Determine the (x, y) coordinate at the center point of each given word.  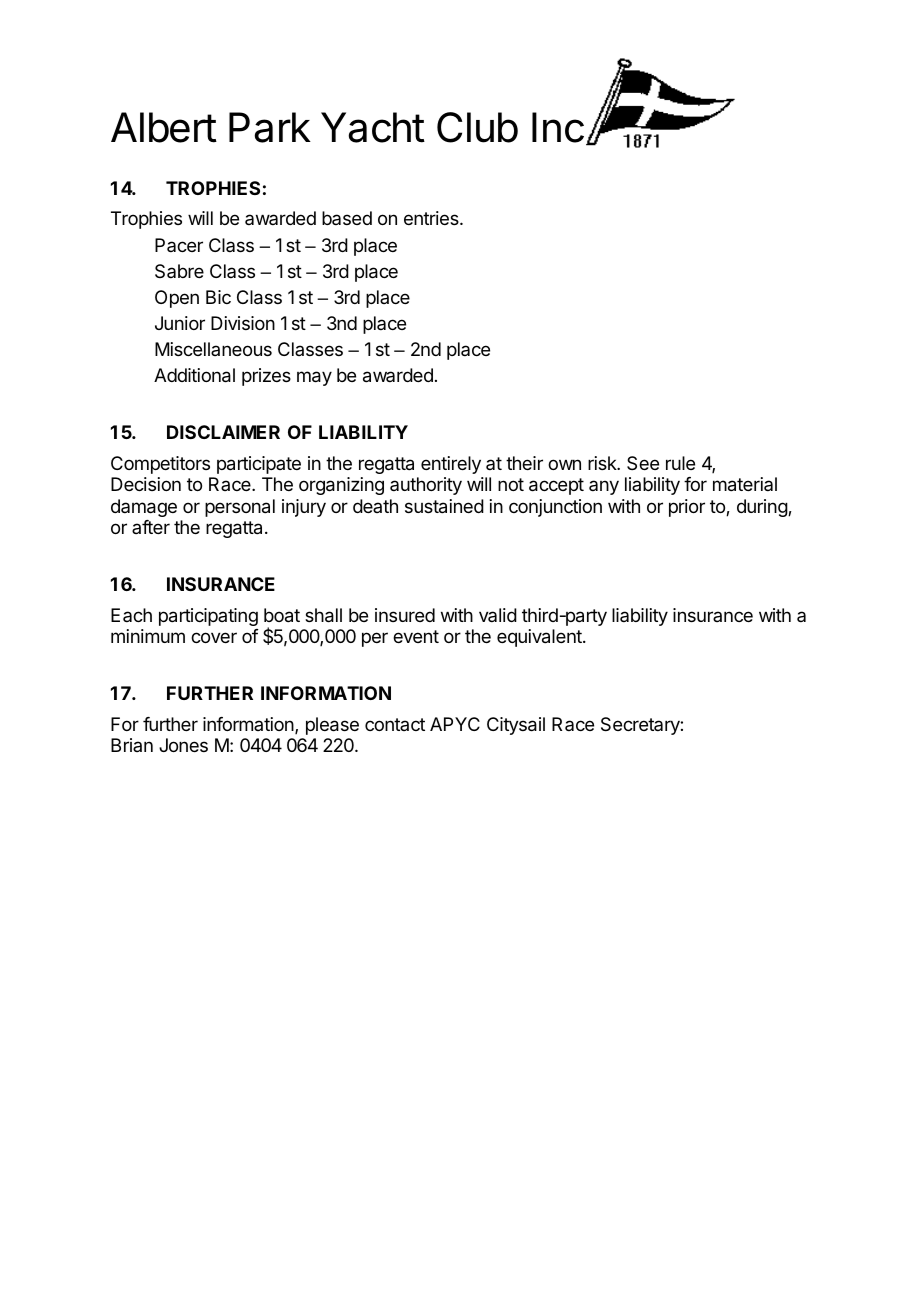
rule (680, 463)
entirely (451, 465)
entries (432, 218)
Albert (164, 127)
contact (395, 724)
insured (405, 615)
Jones (183, 745)
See (643, 463)
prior (687, 508)
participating (208, 617)
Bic (218, 297)
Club (477, 127)
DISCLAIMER (223, 432)
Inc (558, 127)
